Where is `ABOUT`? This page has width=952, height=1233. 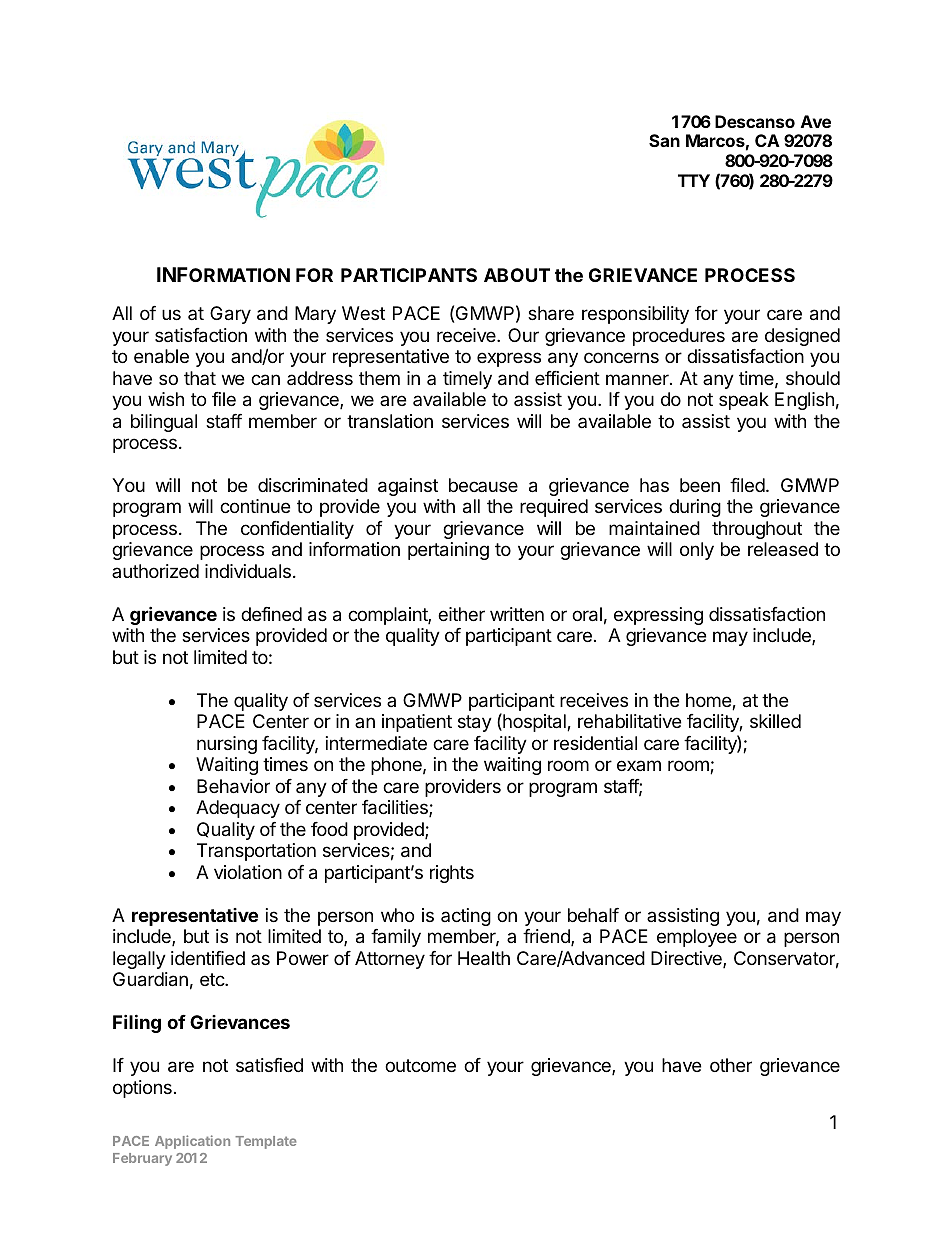 ABOUT is located at coordinates (517, 275).
